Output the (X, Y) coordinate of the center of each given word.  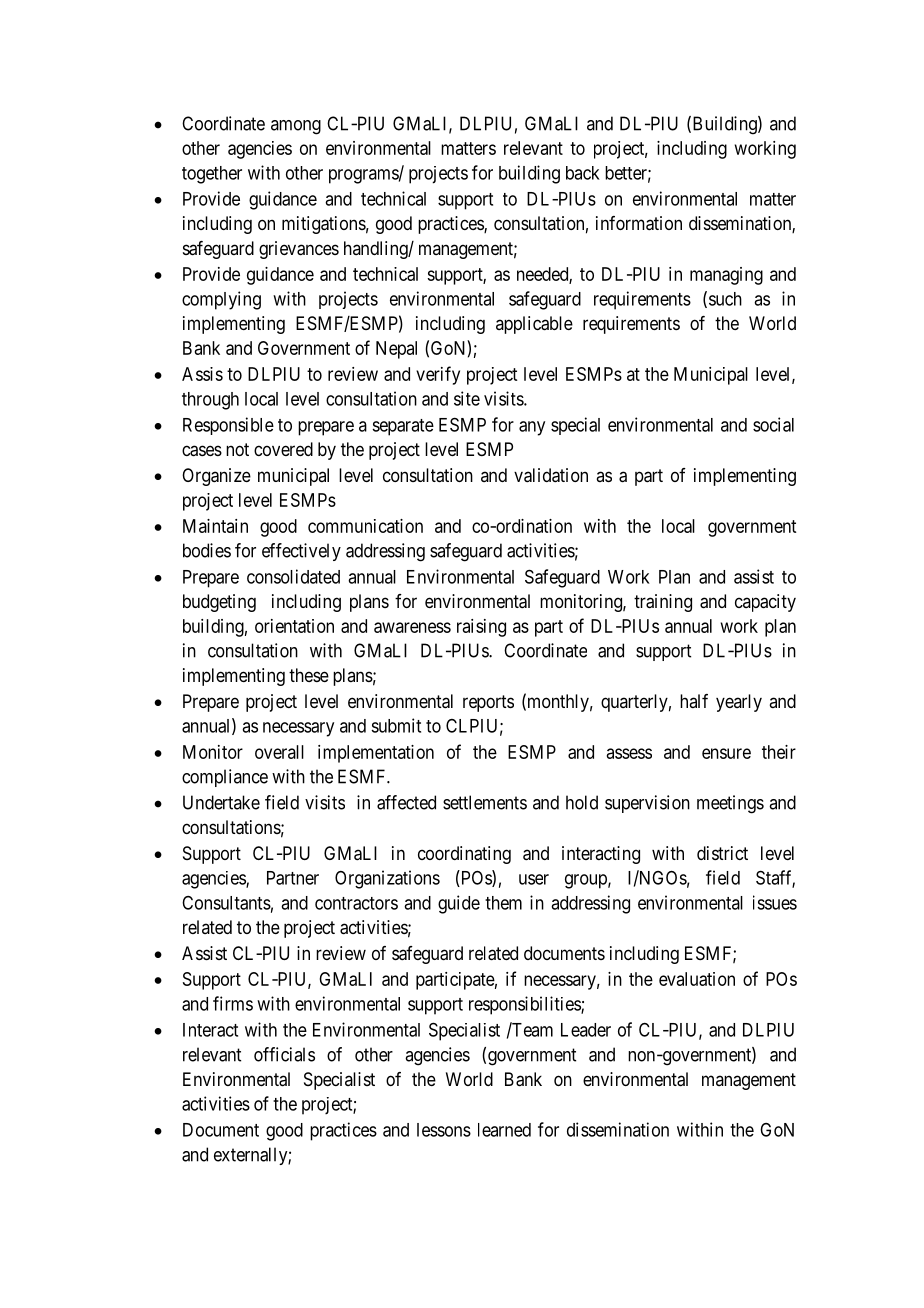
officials (284, 1054)
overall (279, 752)
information (639, 223)
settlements (485, 802)
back (583, 173)
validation (551, 475)
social (773, 424)
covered (283, 449)
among (296, 127)
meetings (730, 804)
